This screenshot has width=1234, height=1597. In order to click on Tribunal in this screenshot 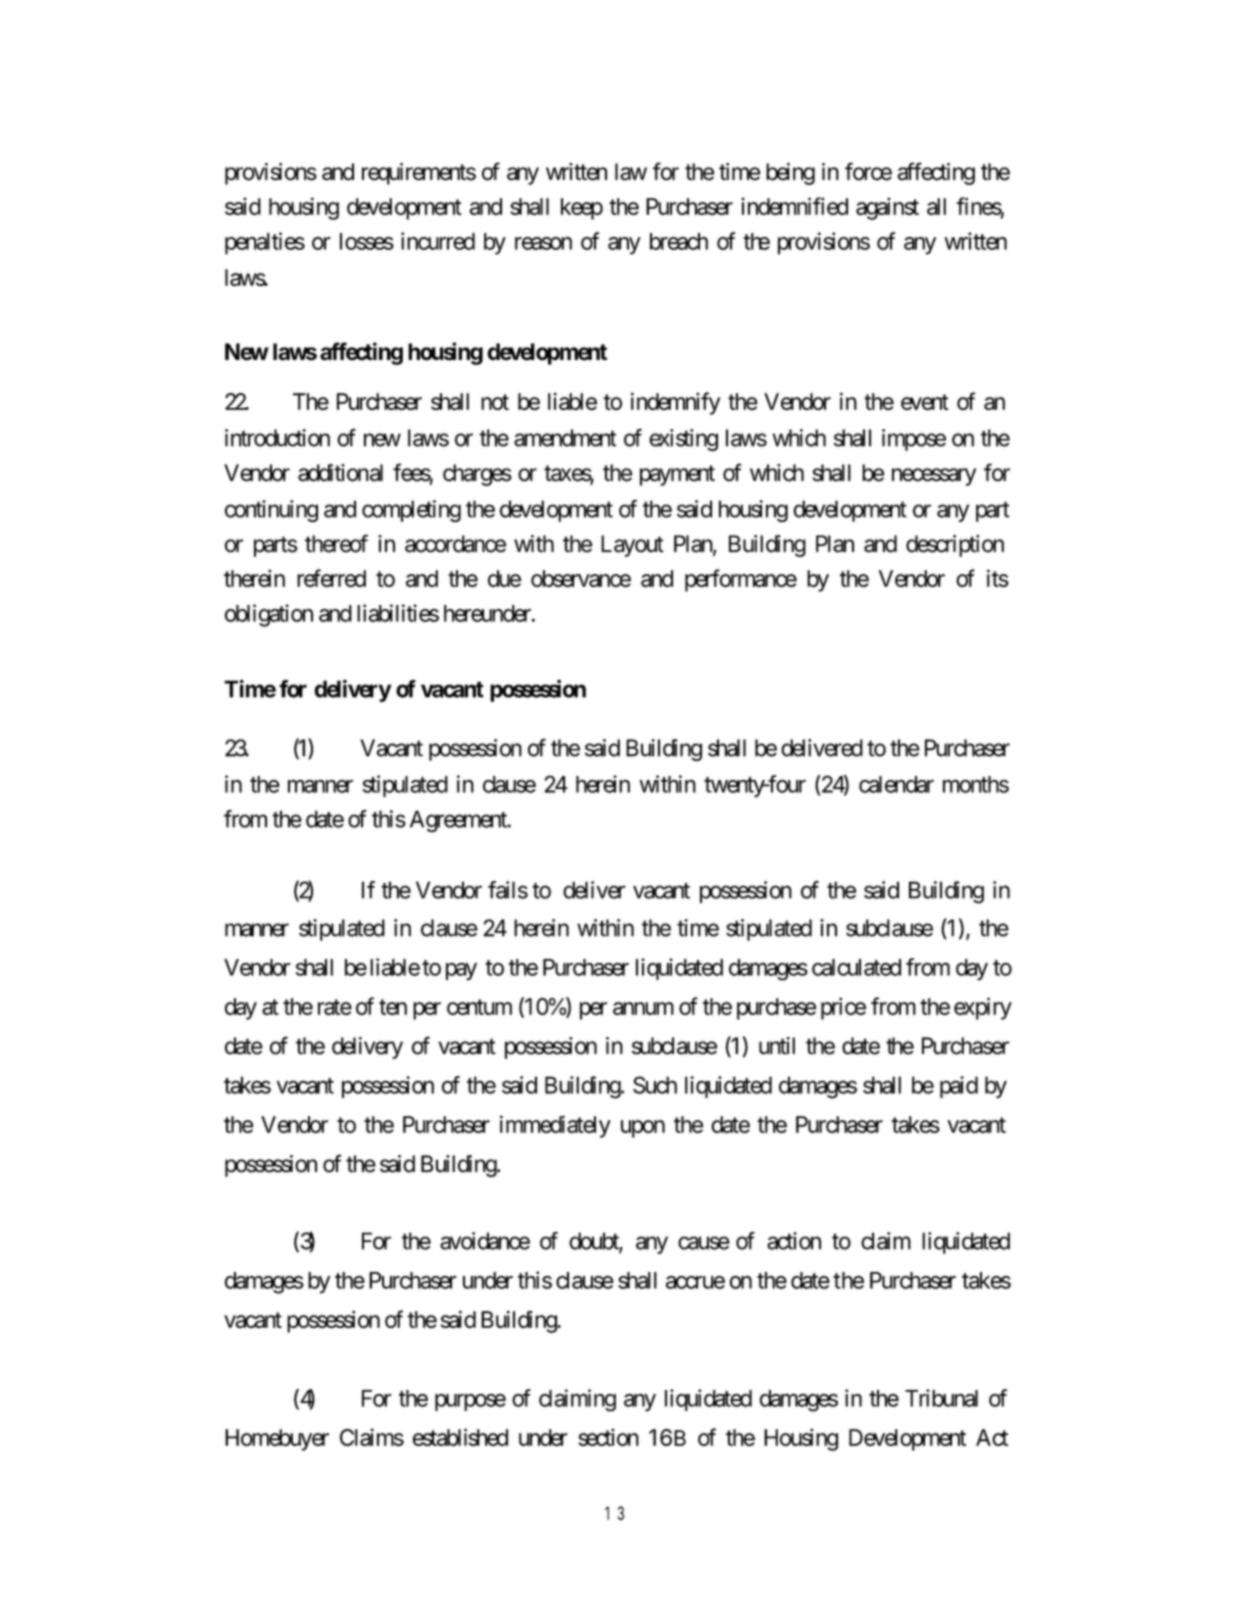, I will do `click(941, 1398)`.
